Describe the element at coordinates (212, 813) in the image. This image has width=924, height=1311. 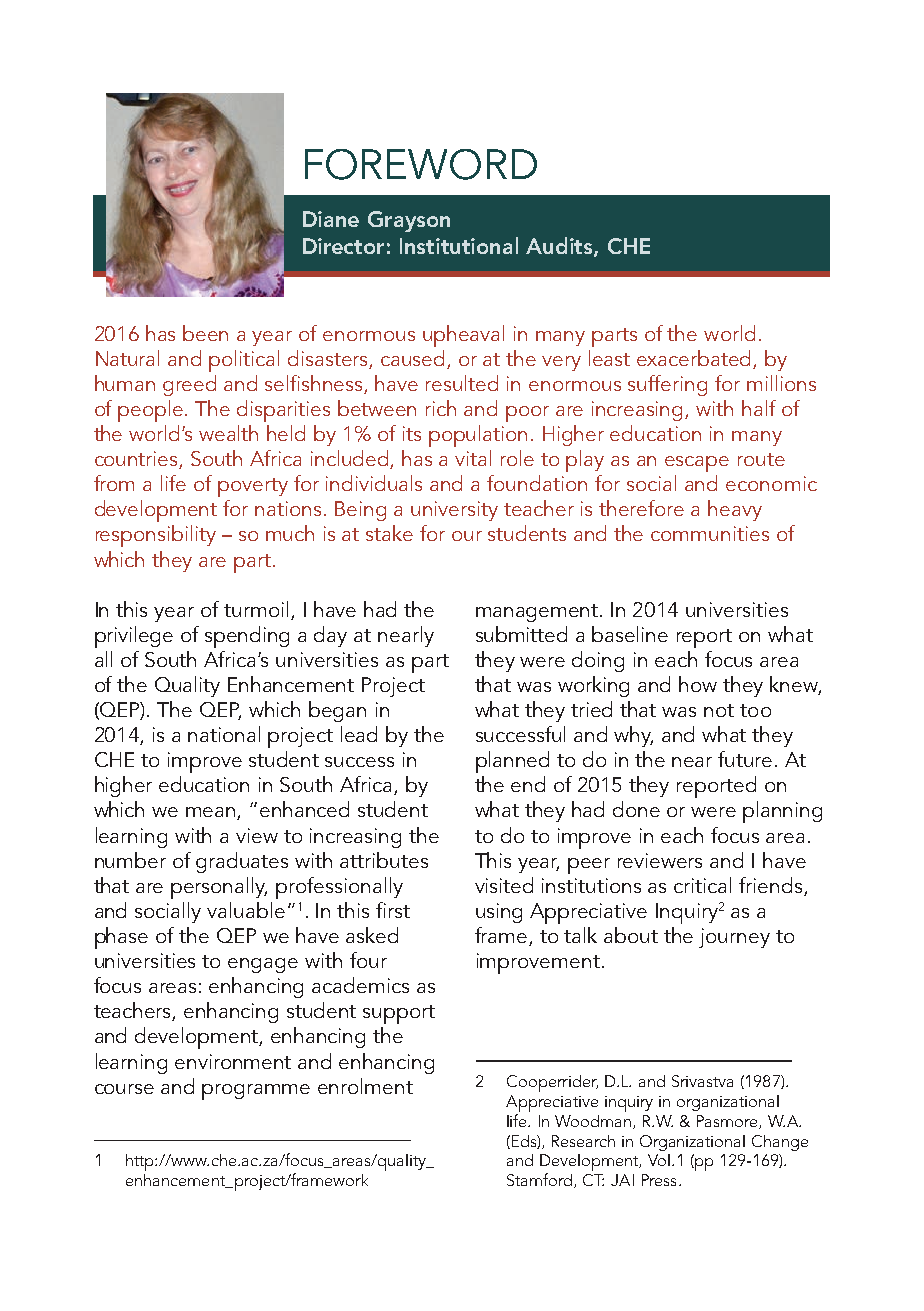
I see `mean` at that location.
